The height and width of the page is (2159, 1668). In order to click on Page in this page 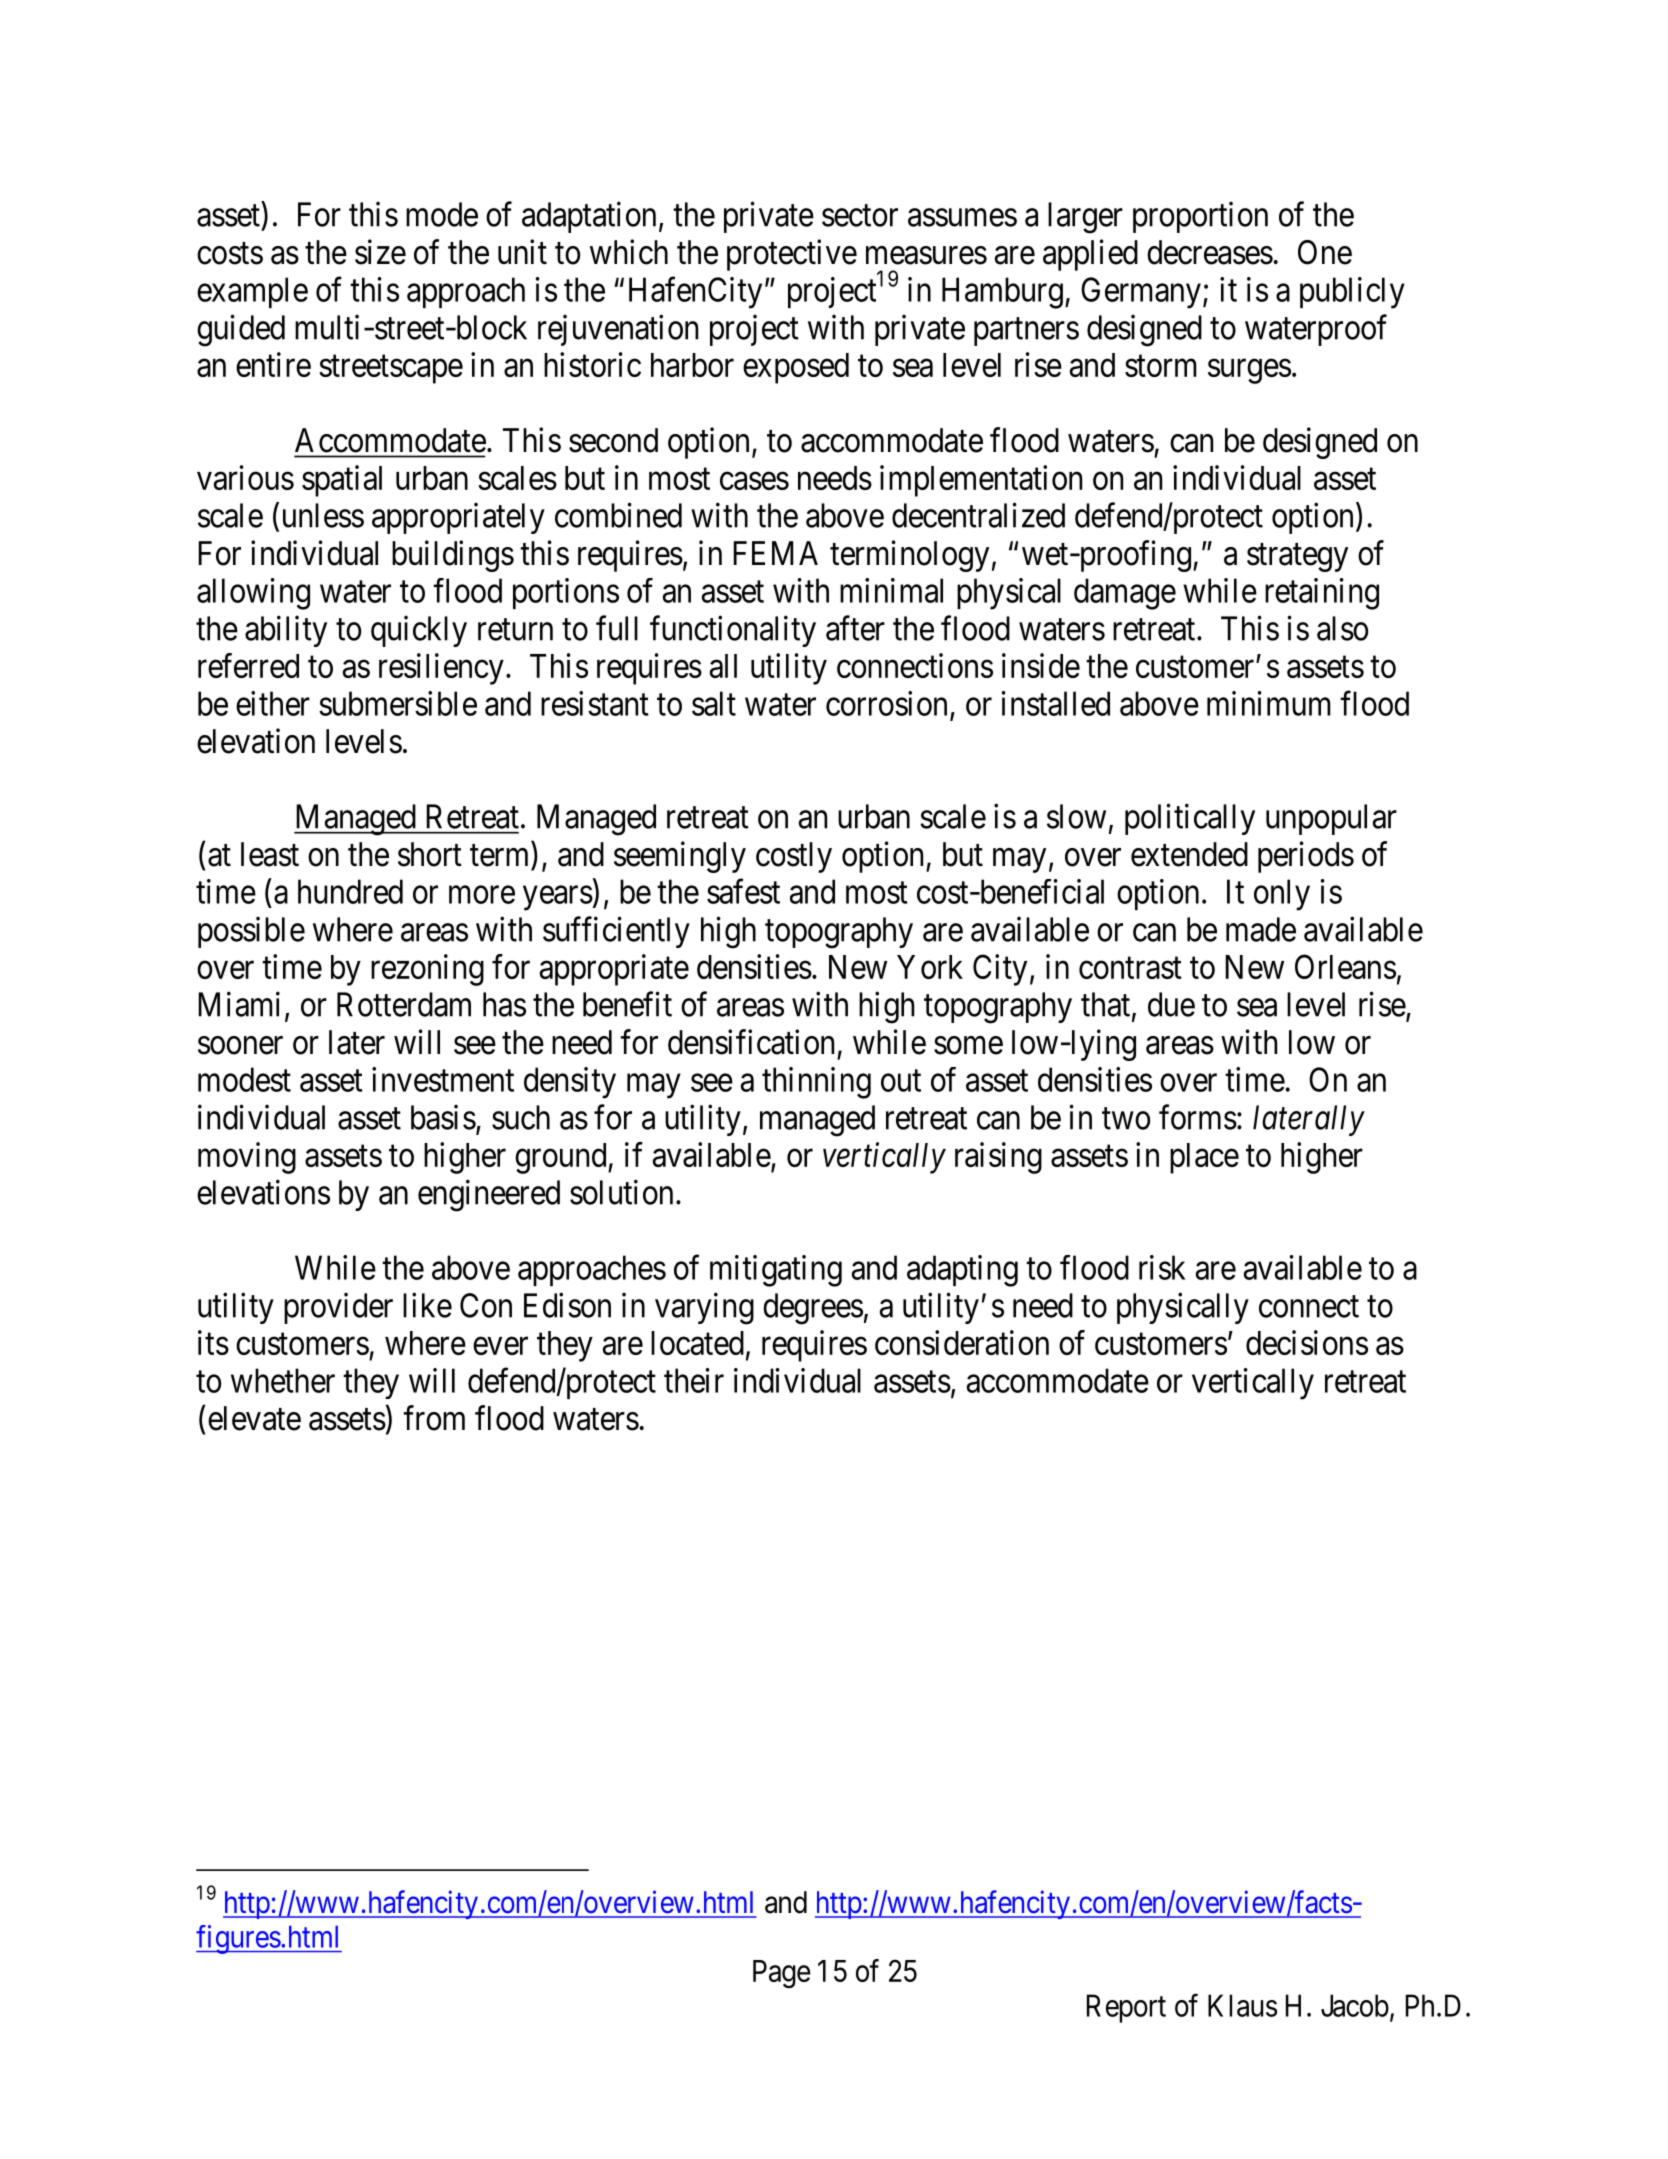, I will do `click(782, 1974)`.
